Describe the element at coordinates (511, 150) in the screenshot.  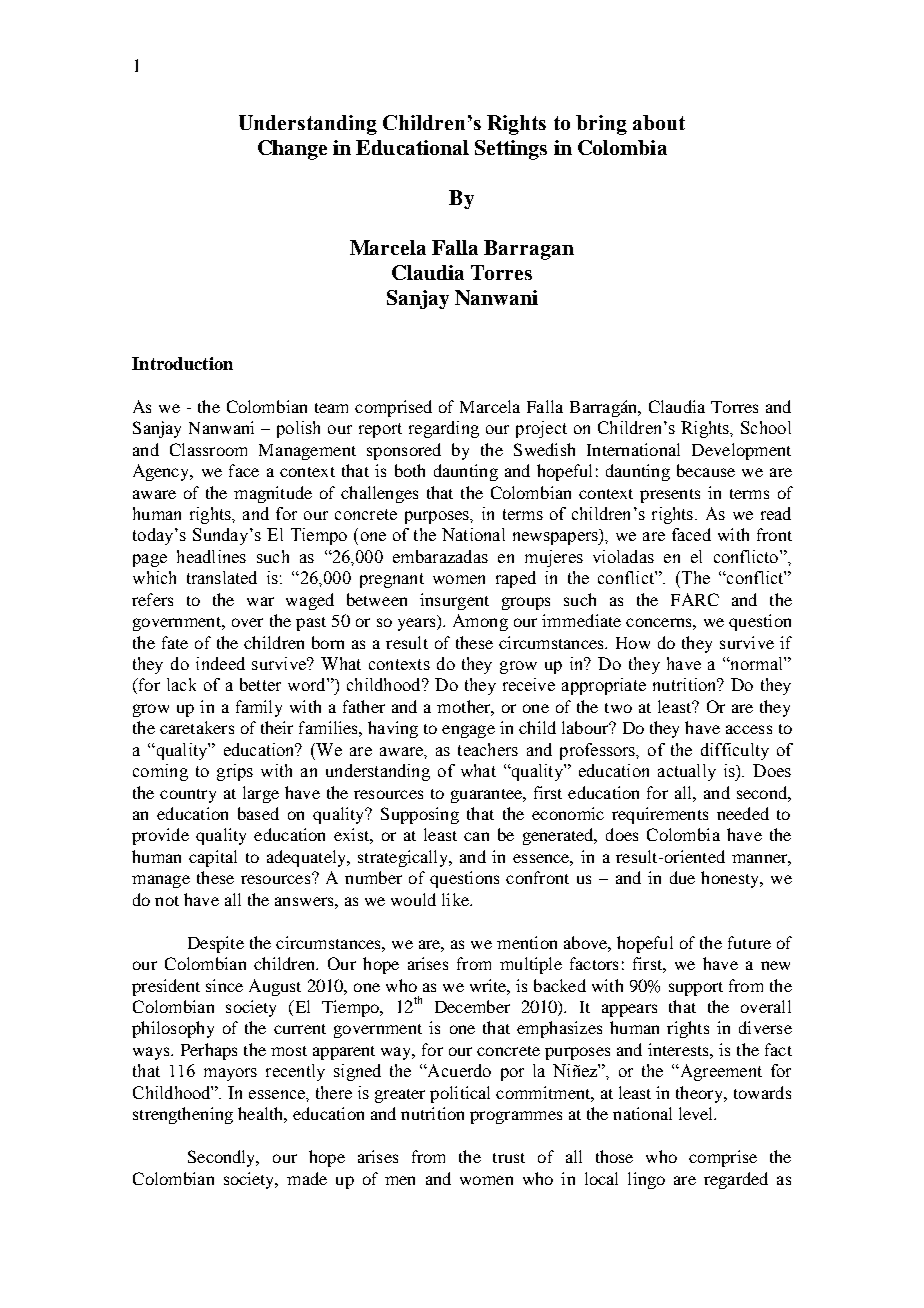
I see `Settings` at that location.
